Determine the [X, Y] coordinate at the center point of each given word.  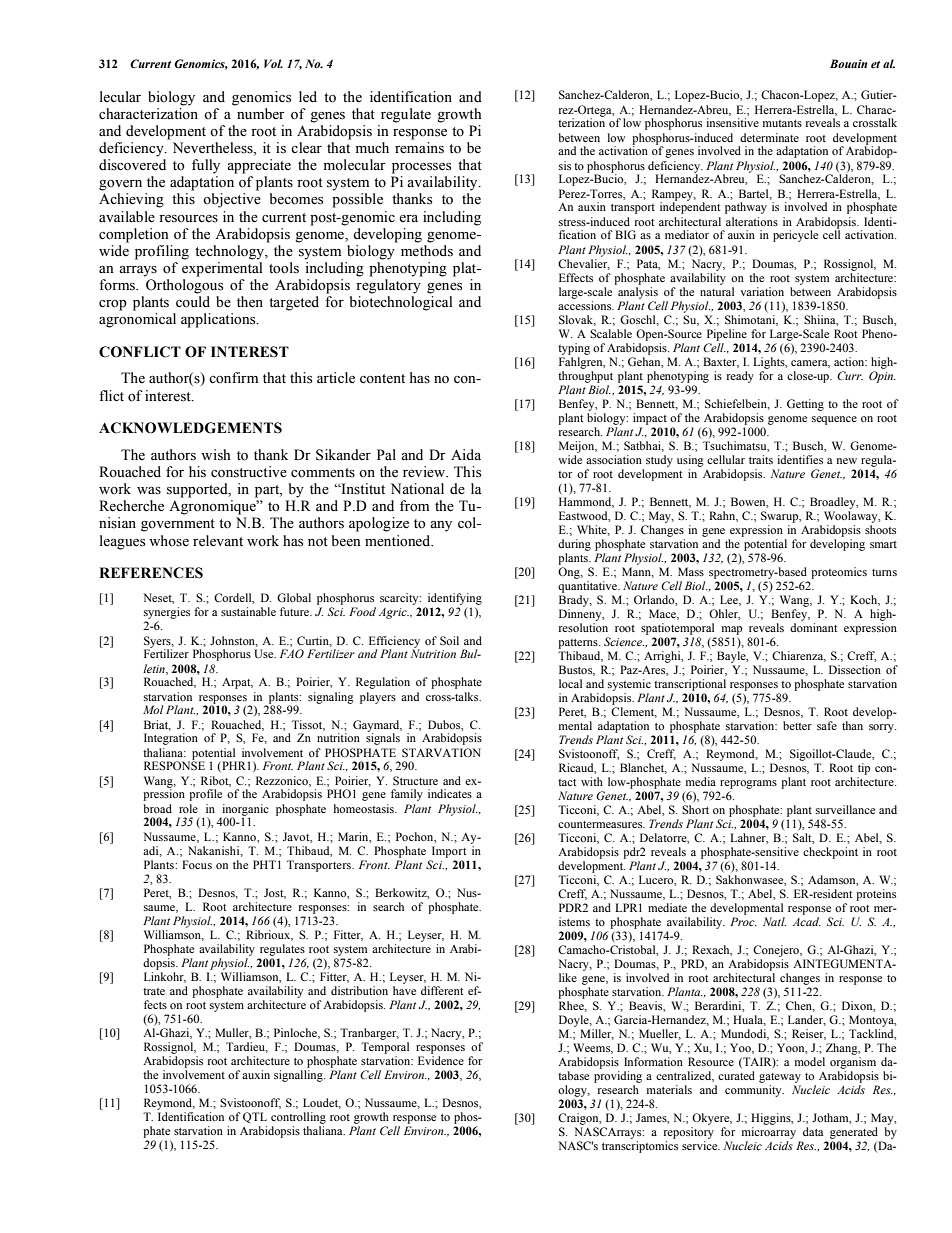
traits [761, 459]
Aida [466, 454]
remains [419, 148]
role [188, 808]
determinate [769, 137]
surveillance [845, 809]
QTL [255, 1118]
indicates [450, 793]
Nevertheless [214, 149]
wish [215, 455]
